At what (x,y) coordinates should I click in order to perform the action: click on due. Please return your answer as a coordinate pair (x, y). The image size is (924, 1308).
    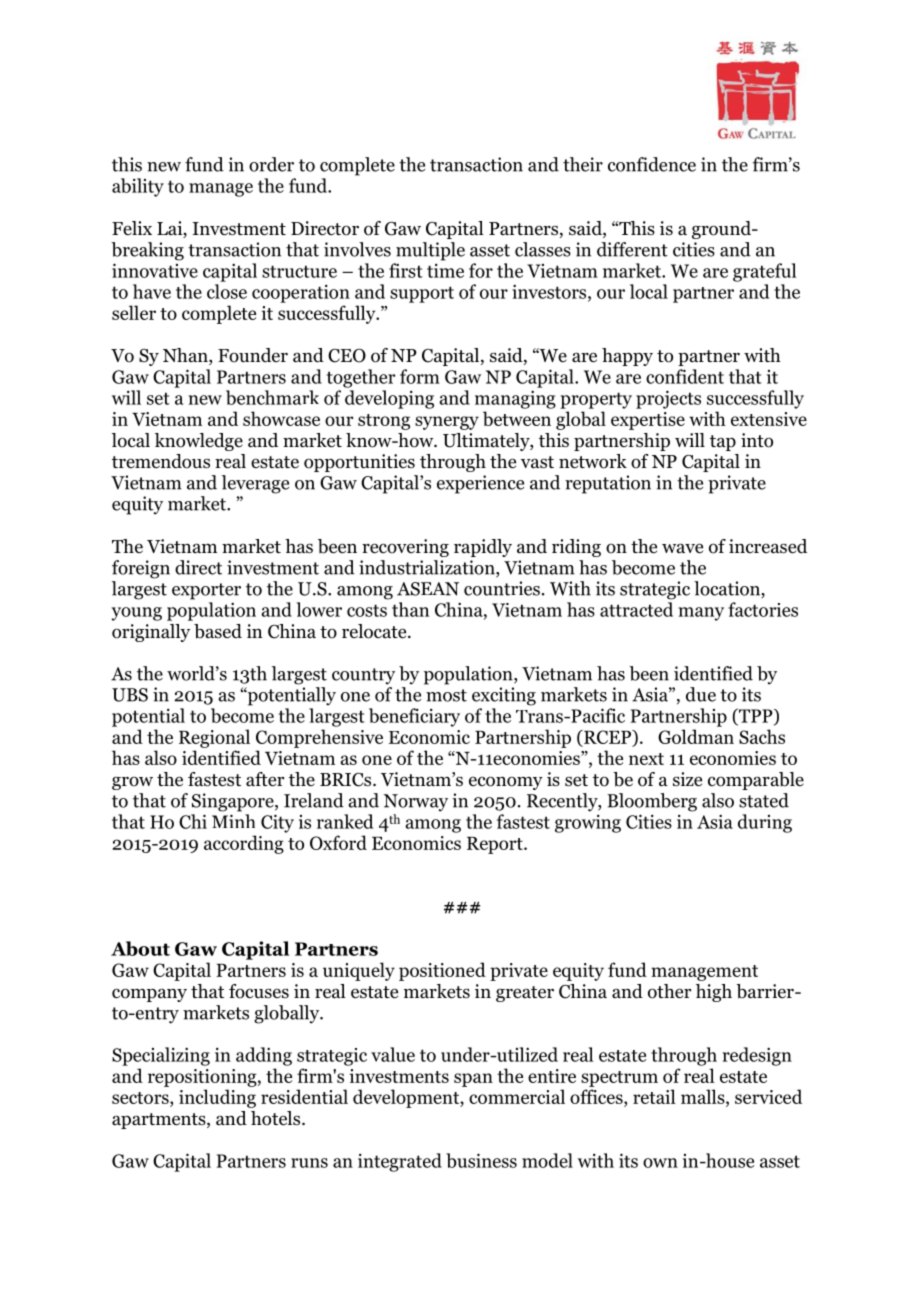
    Looking at the image, I should click on (701, 694).
